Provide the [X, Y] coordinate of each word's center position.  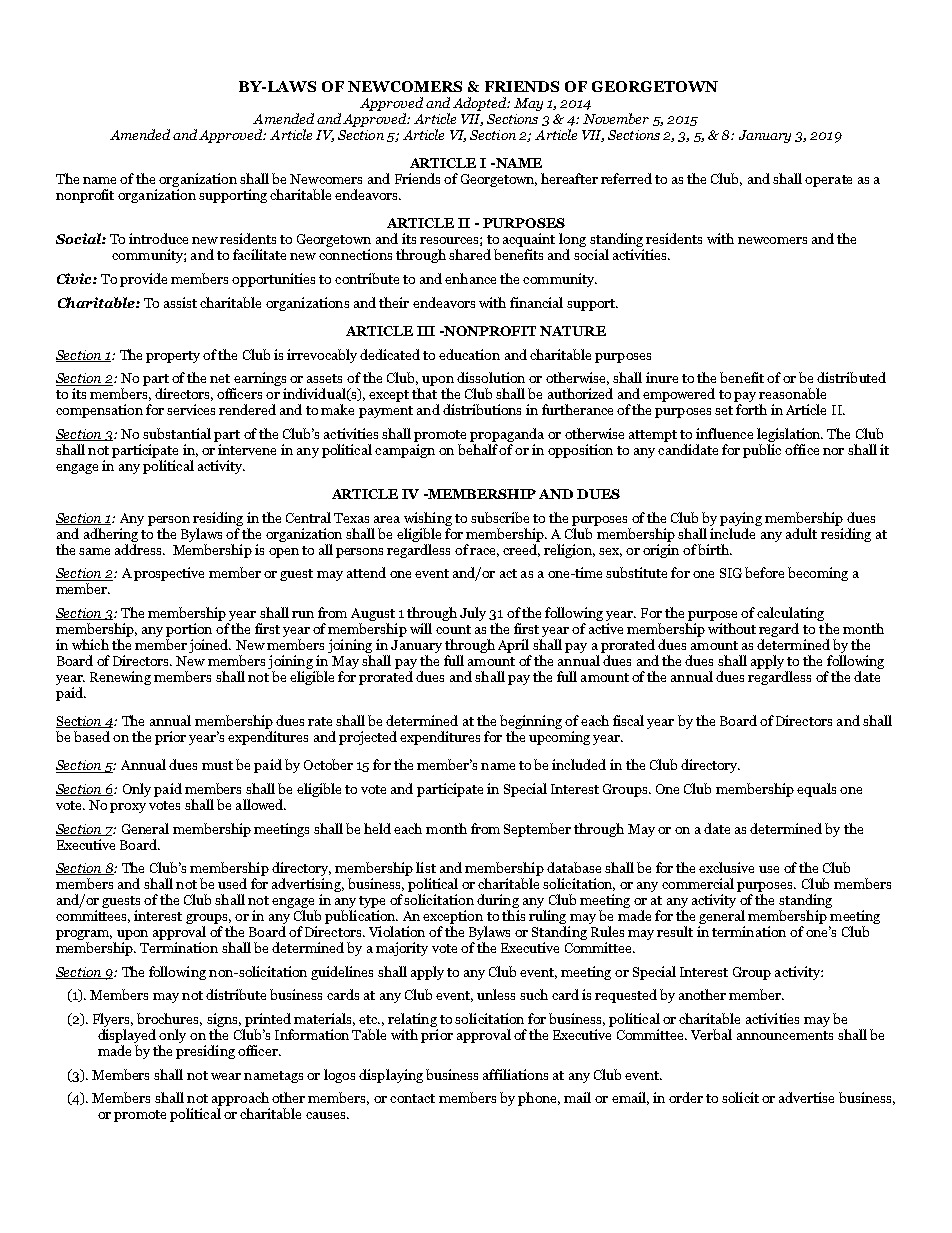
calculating [791, 615]
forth [751, 409]
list [426, 867]
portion [189, 630]
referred [626, 178]
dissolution [491, 377]
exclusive [726, 867]
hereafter [569, 178]
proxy [128, 808]
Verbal [711, 1034]
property [173, 357]
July [473, 614]
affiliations [515, 1074]
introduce [158, 238]
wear [226, 1076]
